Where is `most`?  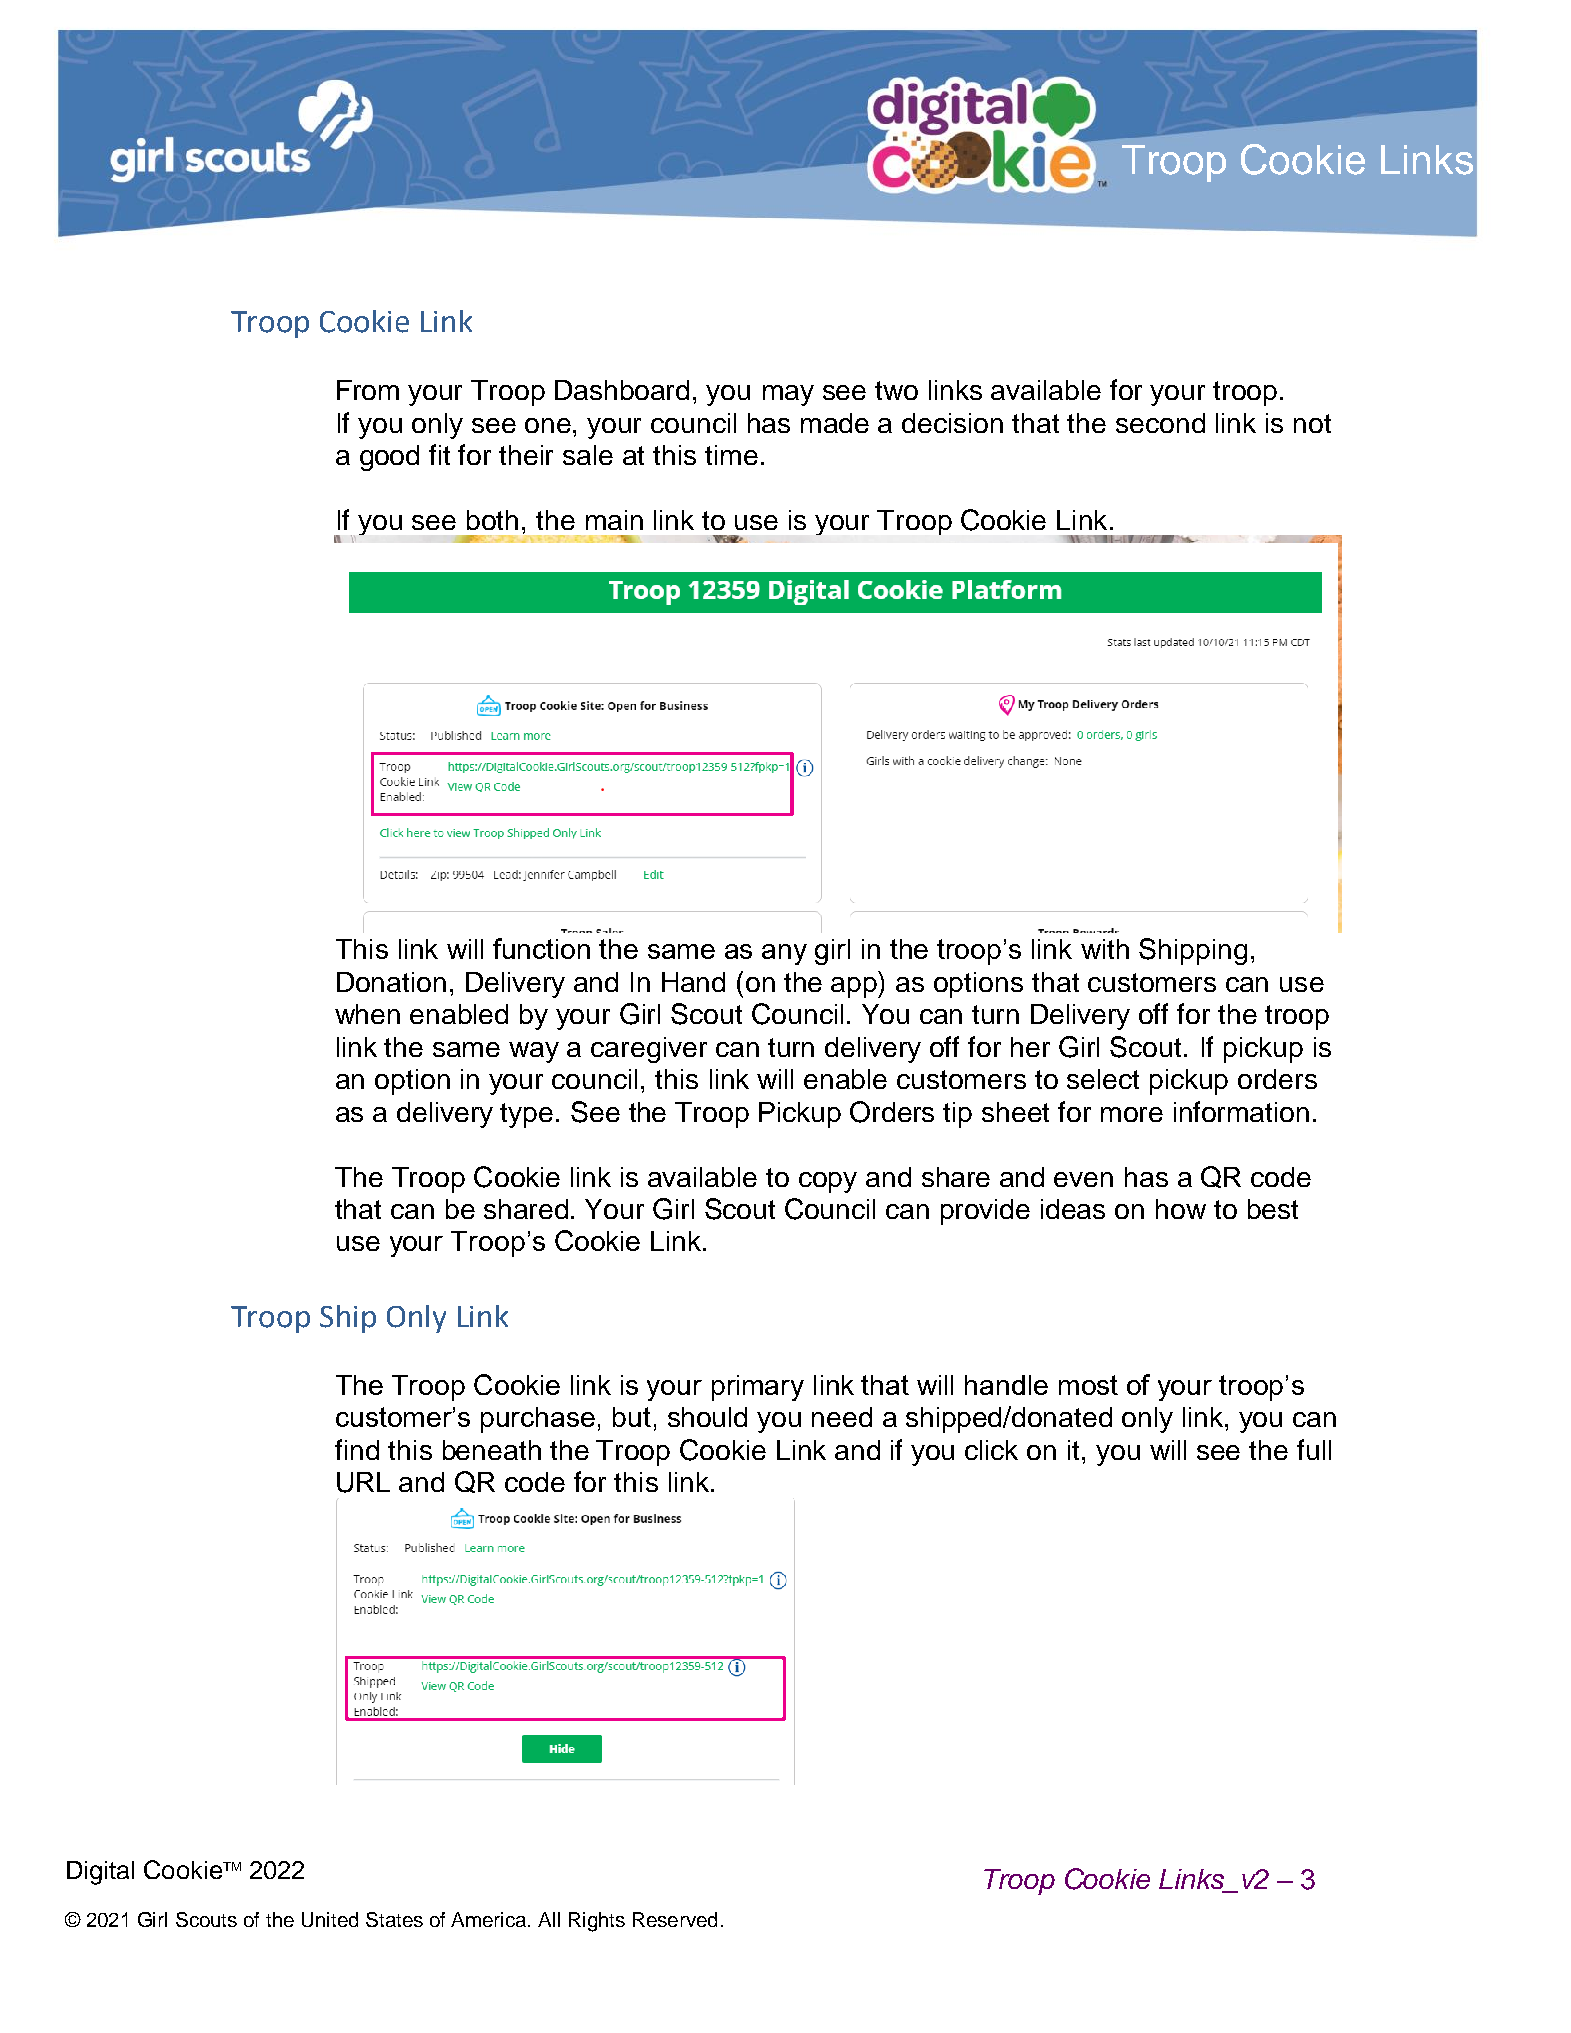 most is located at coordinates (1088, 1385).
